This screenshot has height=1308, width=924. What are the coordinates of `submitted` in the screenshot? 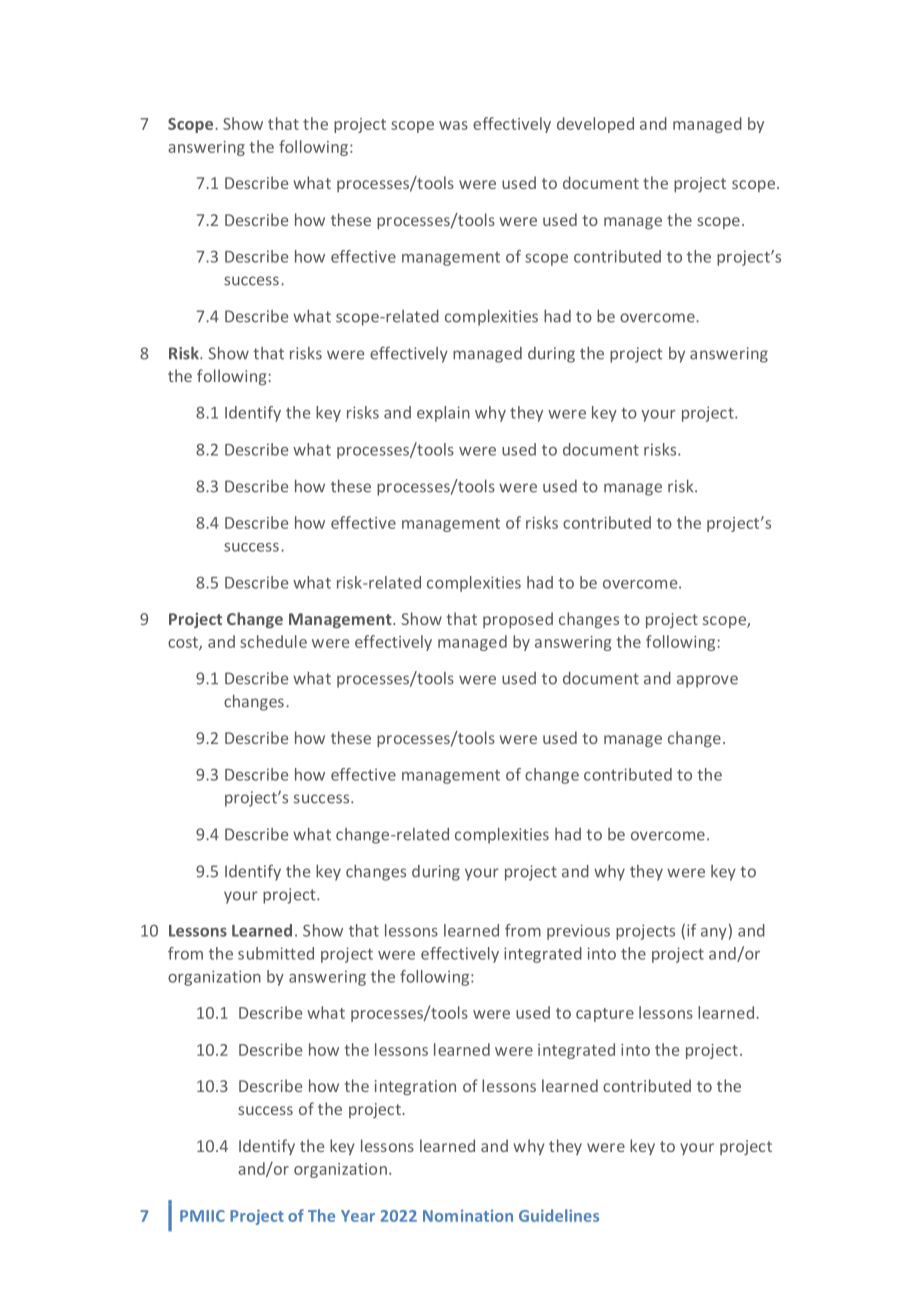 It's located at (276, 953).
